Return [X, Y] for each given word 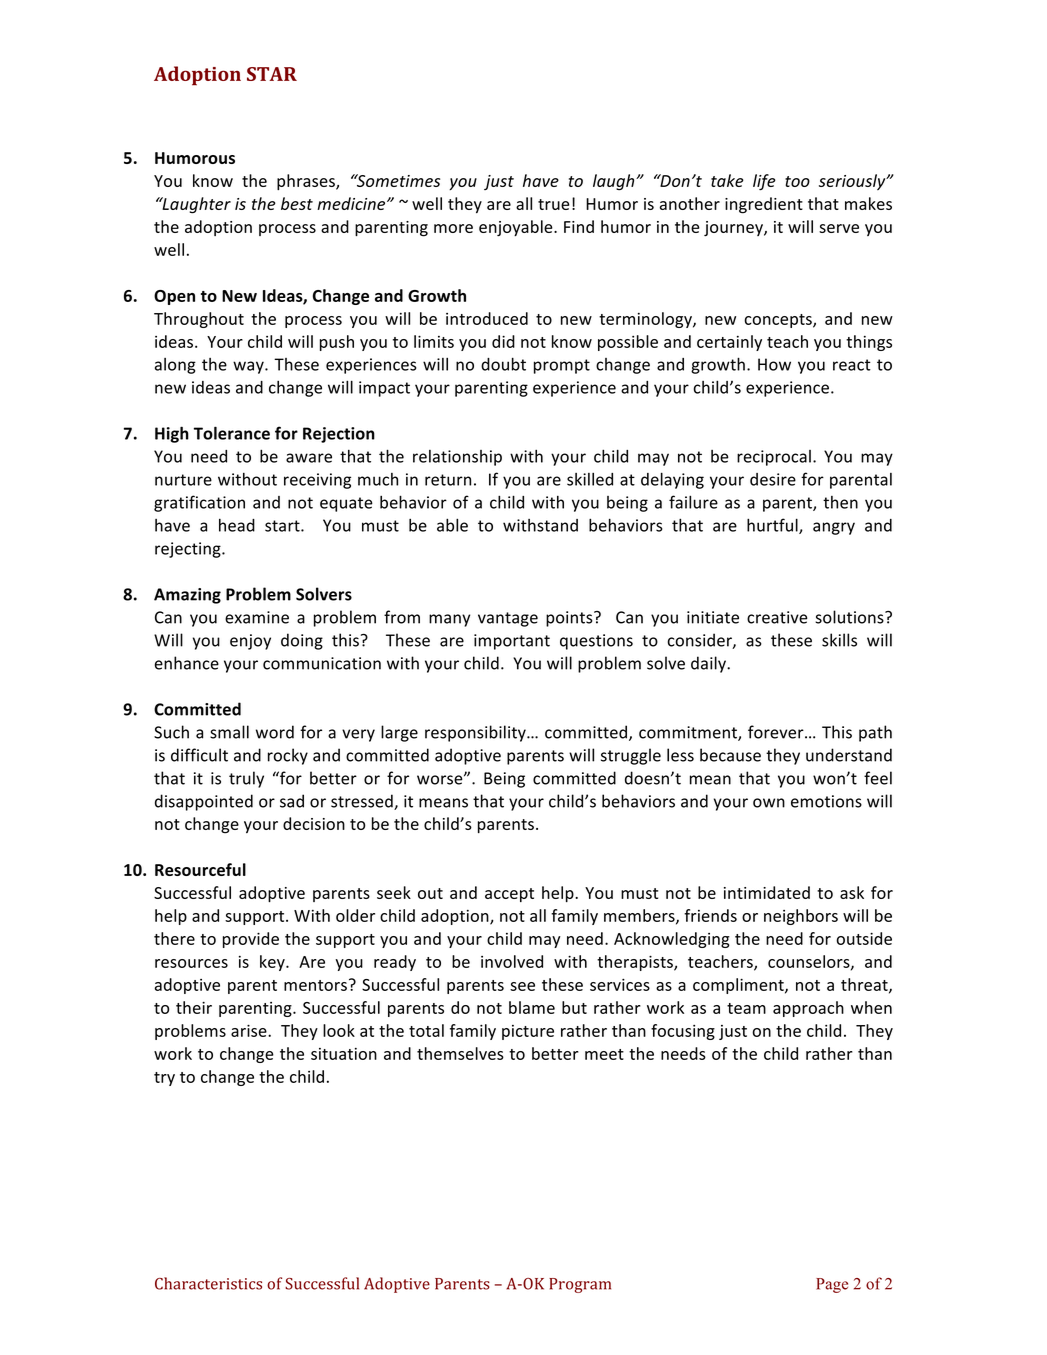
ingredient [764, 205]
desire [773, 479]
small [229, 732]
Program [580, 1285]
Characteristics [208, 1283]
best [297, 203]
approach [808, 1009]
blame [532, 1007]
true [554, 204]
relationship [457, 458]
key [273, 963]
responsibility [476, 733]
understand [849, 755]
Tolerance [232, 433]
